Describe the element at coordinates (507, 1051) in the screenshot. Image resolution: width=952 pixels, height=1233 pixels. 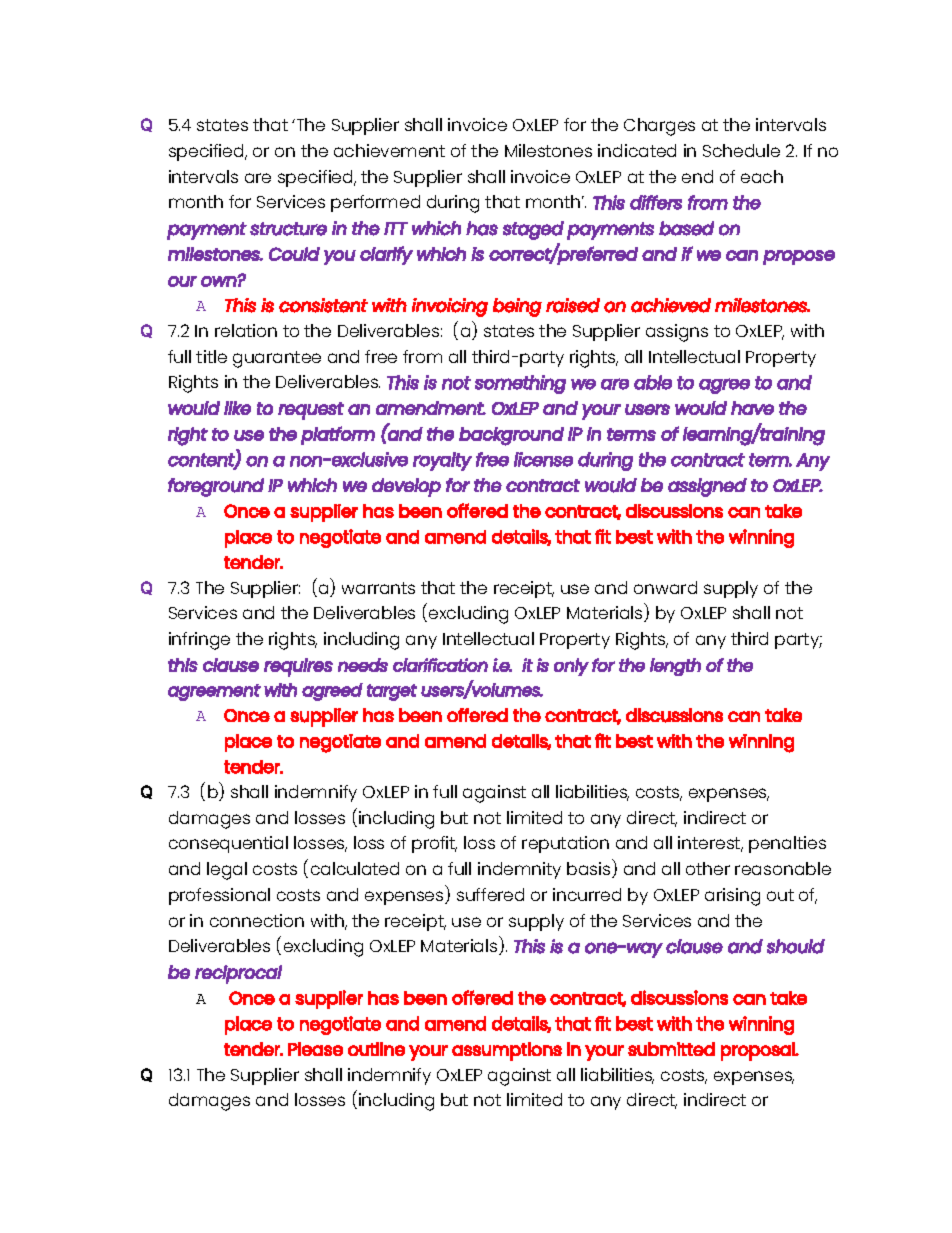
I see `assumptions` at that location.
